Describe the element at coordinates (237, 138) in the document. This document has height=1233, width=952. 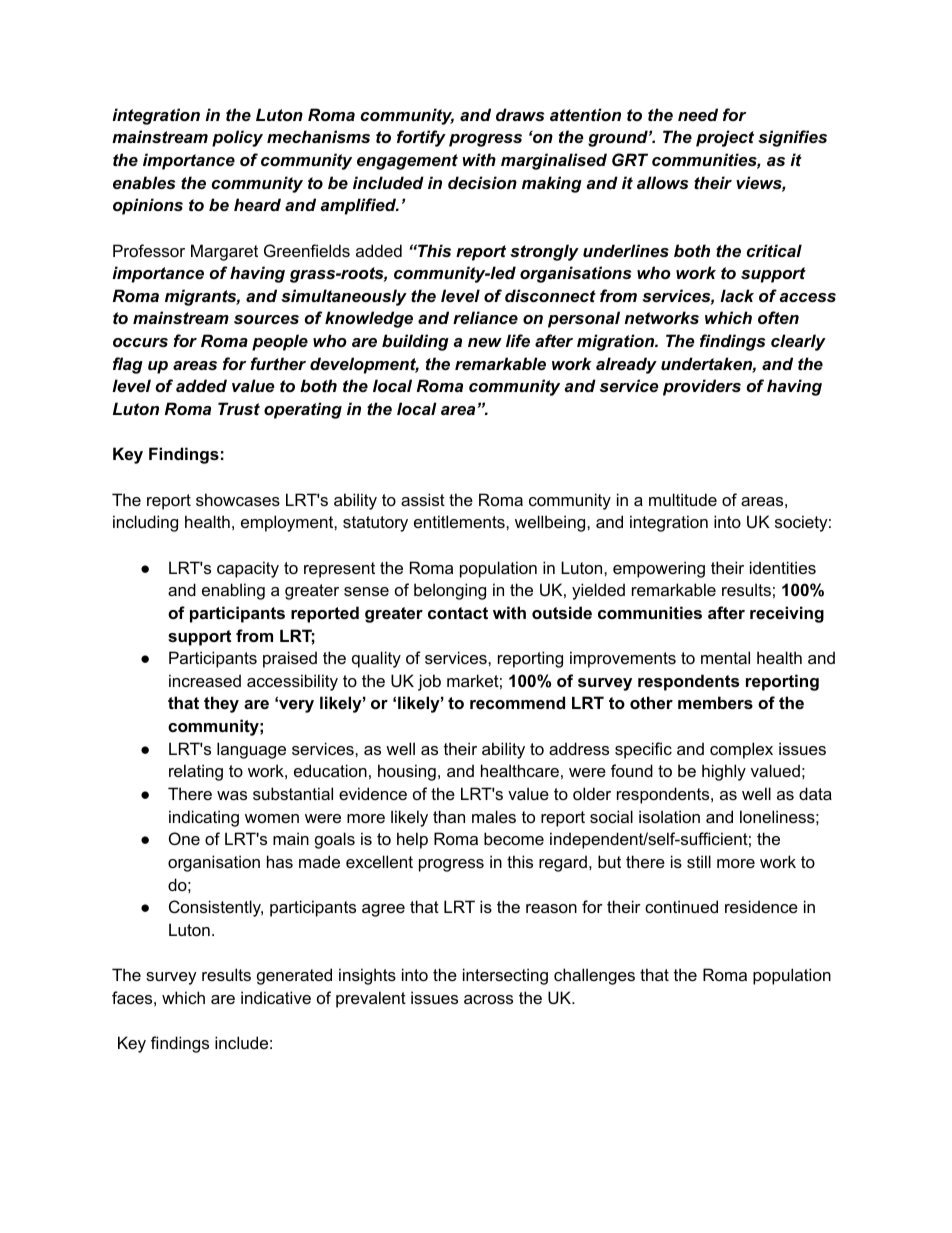
I see `policy` at that location.
